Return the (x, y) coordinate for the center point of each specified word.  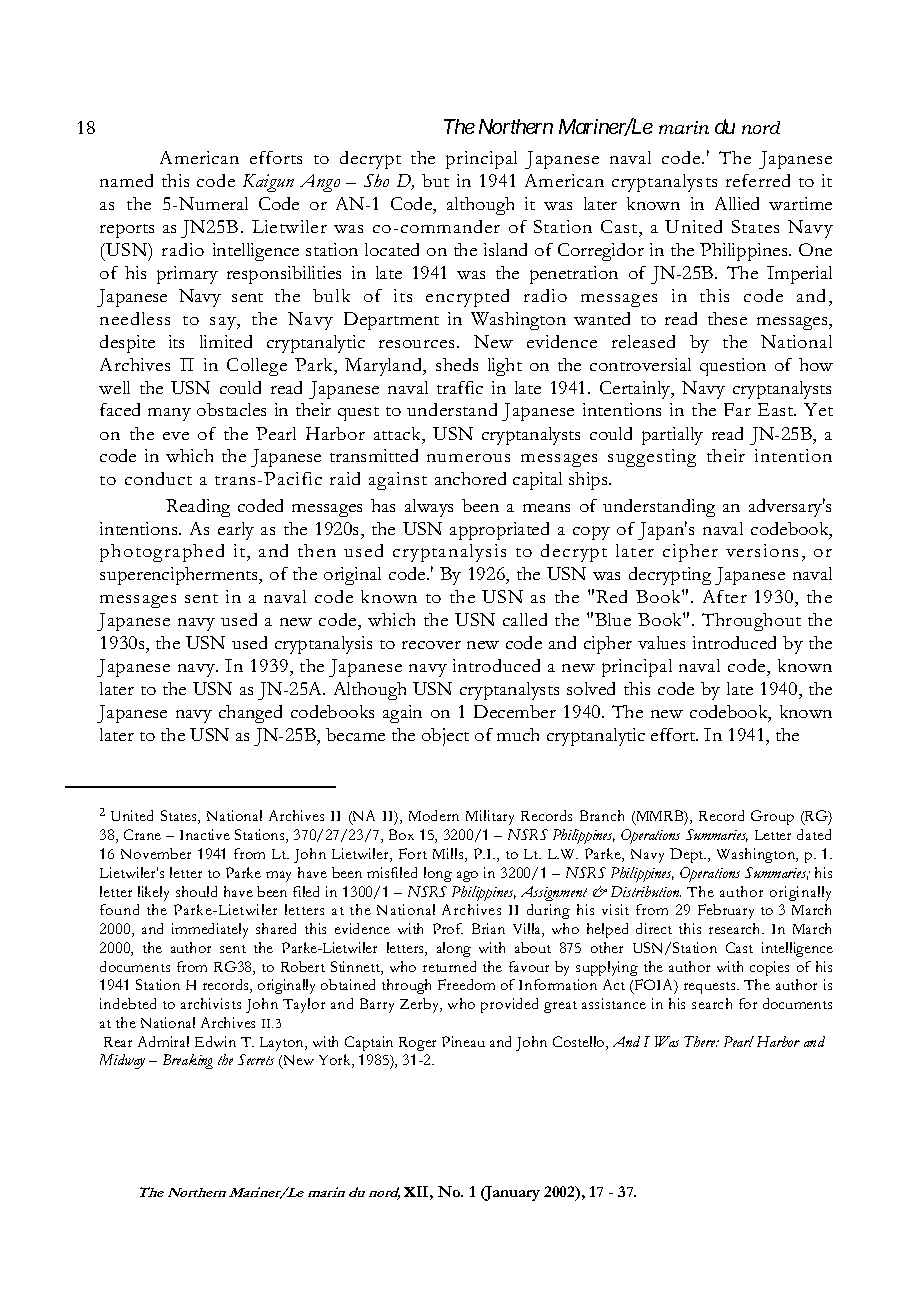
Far (737, 409)
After (725, 596)
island (505, 249)
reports (127, 231)
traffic (460, 387)
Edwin (215, 1041)
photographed (162, 553)
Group (772, 817)
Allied (737, 203)
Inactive (205, 834)
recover (431, 645)
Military (490, 817)
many (169, 414)
